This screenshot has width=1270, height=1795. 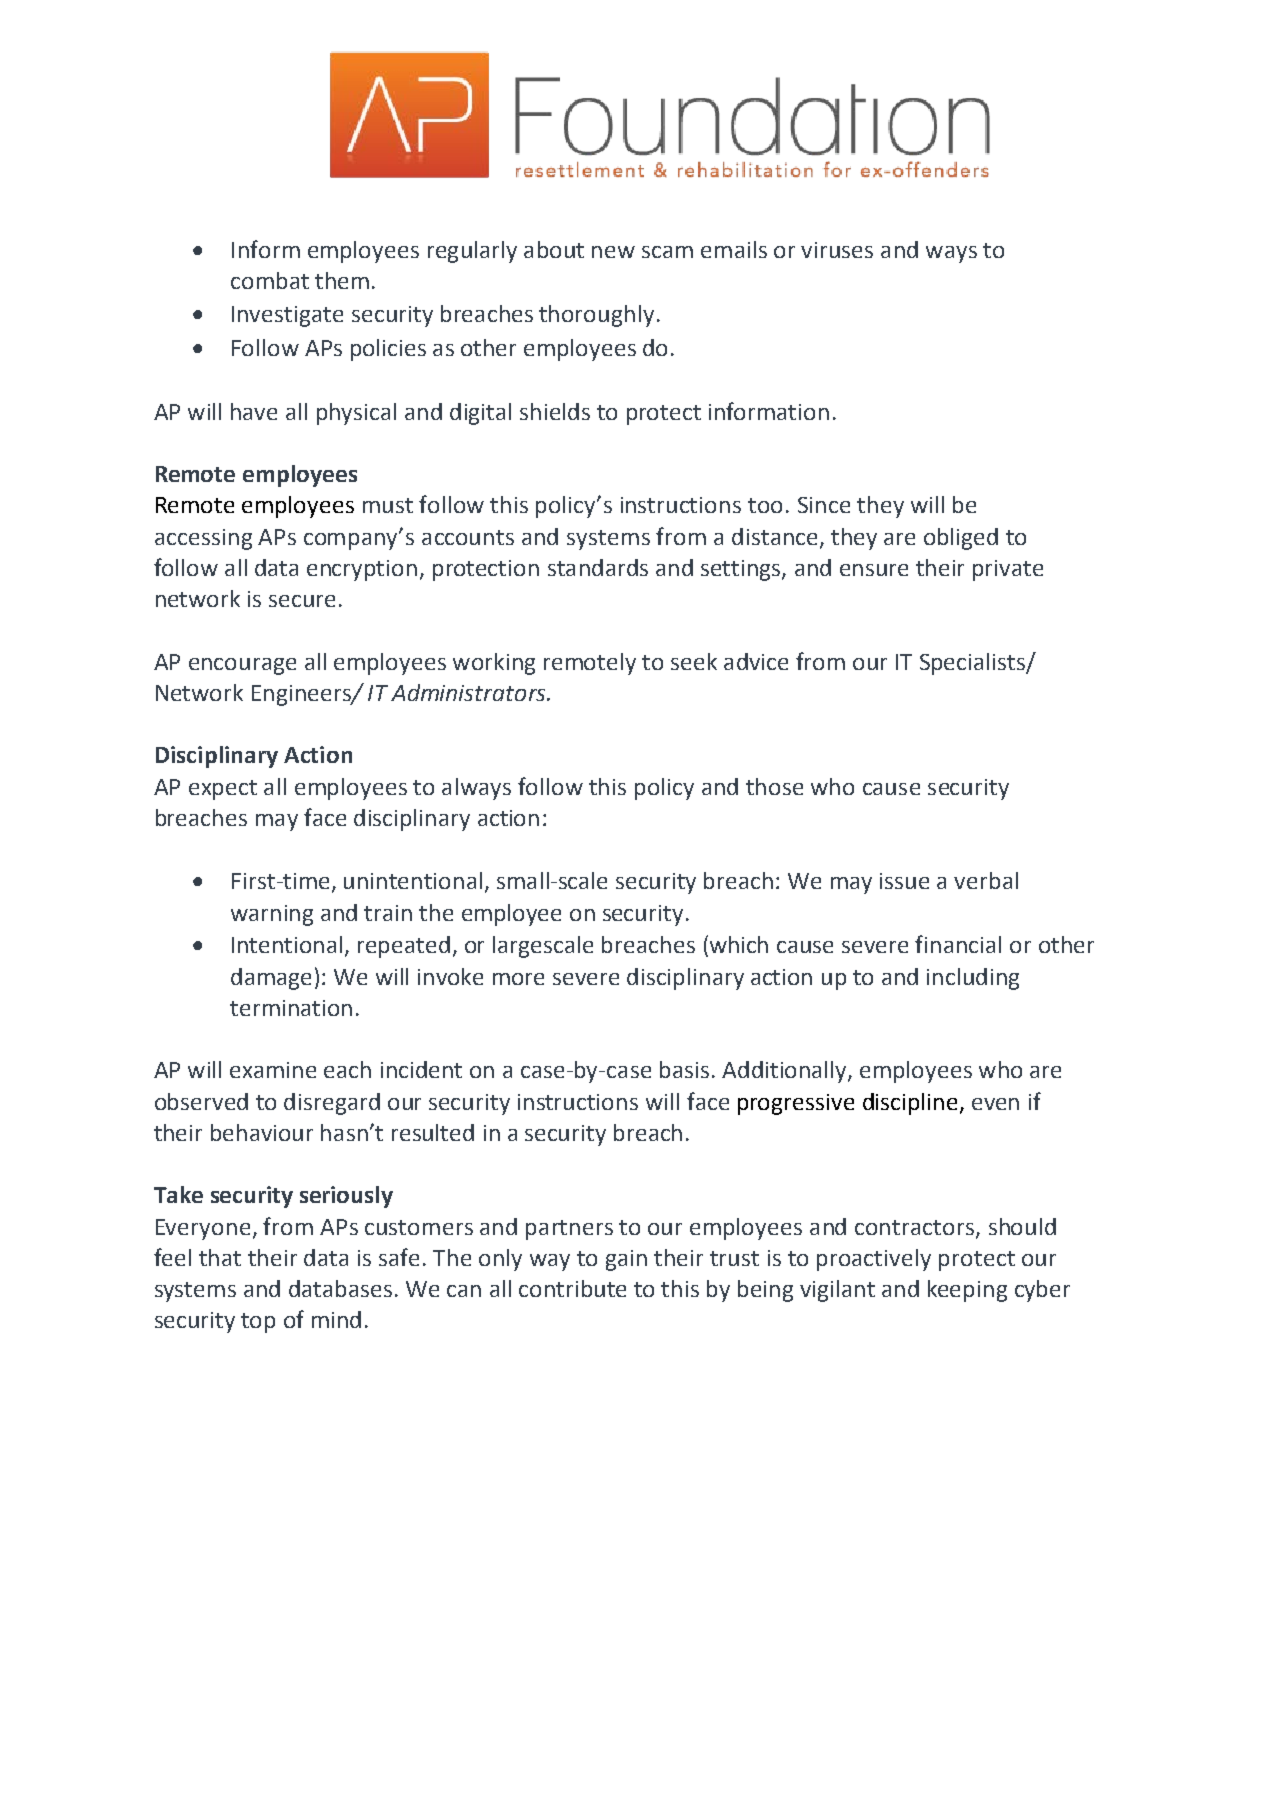 I want to click on top, so click(x=258, y=1323).
